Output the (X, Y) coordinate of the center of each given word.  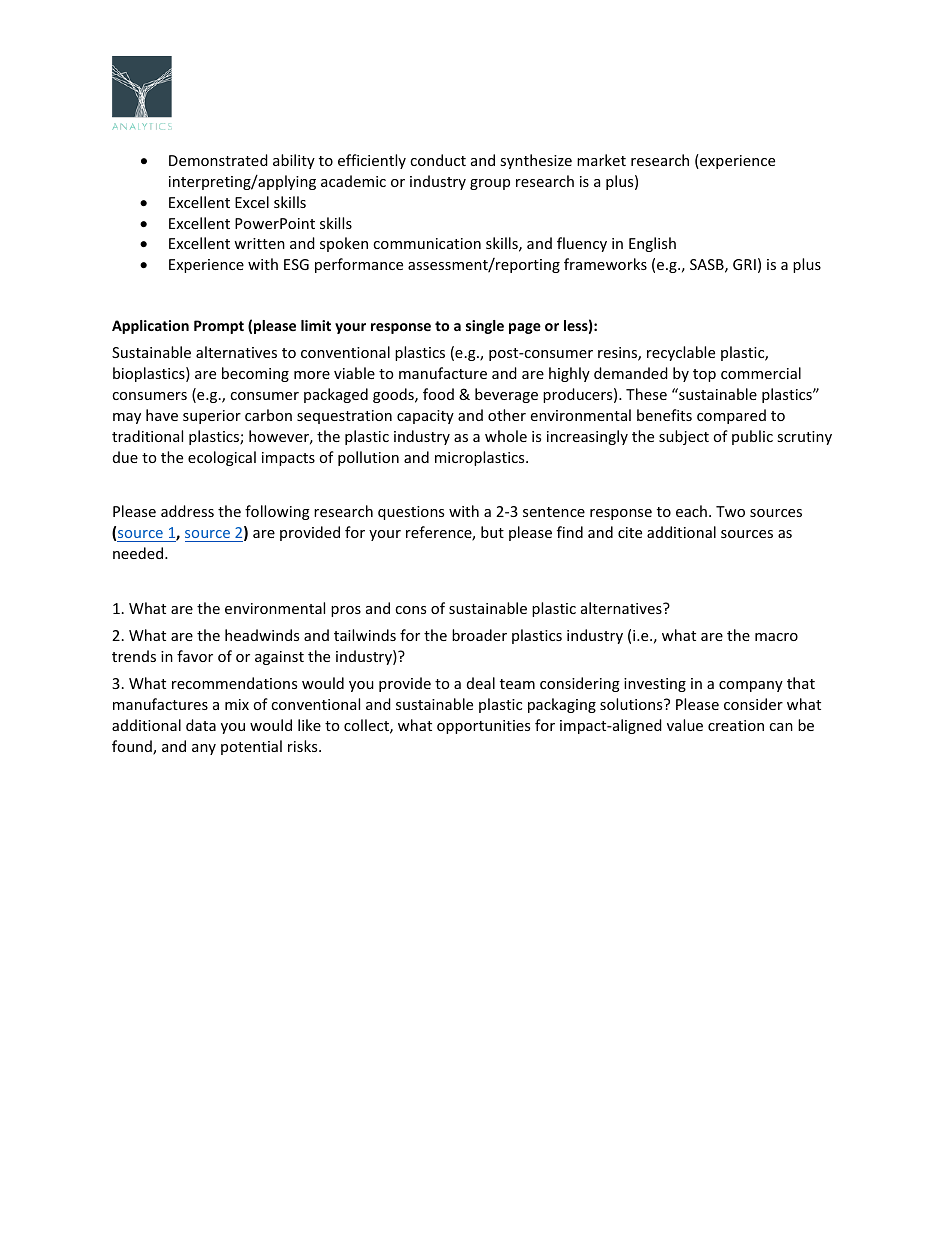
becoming (255, 374)
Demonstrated (218, 160)
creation (736, 725)
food (438, 394)
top (704, 375)
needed (139, 553)
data (201, 725)
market (601, 160)
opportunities (483, 727)
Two (730, 511)
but (492, 532)
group (490, 184)
